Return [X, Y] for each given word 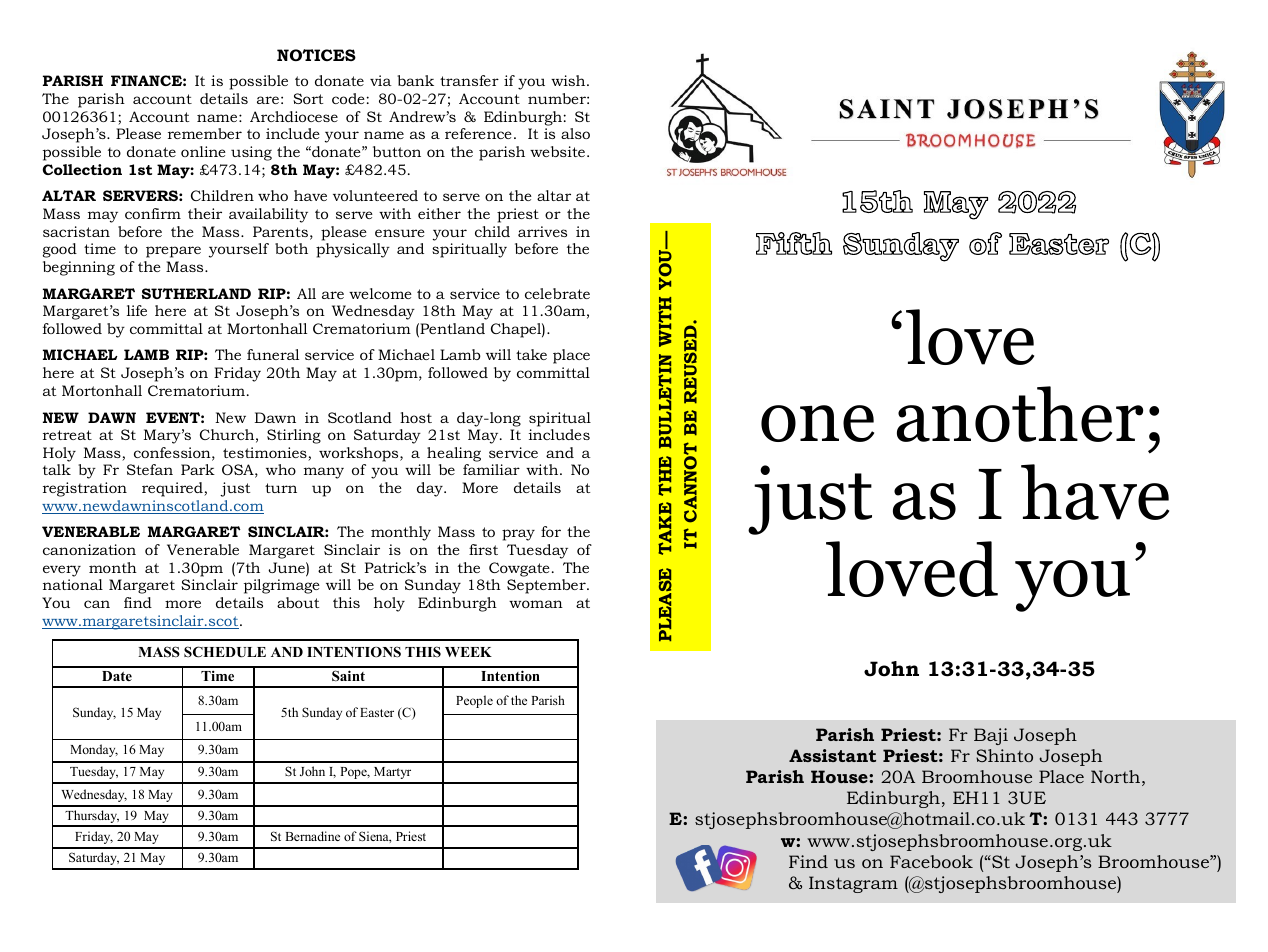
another [1020, 414]
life [137, 310]
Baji [991, 736]
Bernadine [312, 836]
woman [536, 604]
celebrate [557, 293]
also [575, 133]
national [73, 584]
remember [205, 133]
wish [569, 80]
